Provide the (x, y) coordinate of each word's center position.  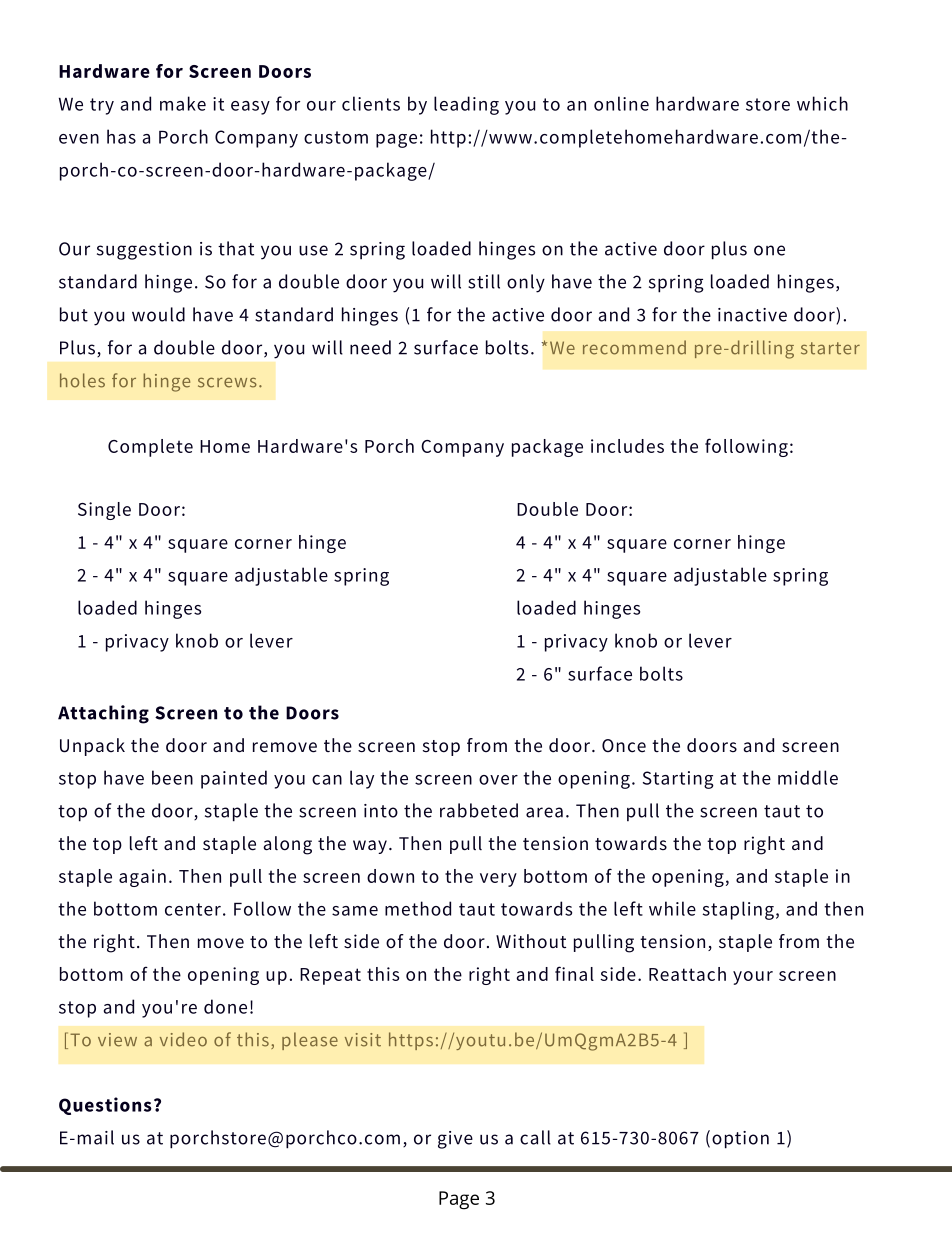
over (498, 780)
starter (830, 348)
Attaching (103, 714)
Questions (105, 1106)
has (121, 136)
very (498, 880)
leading (466, 105)
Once (624, 746)
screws (227, 382)
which (822, 103)
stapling (738, 910)
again (142, 878)
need (370, 347)
